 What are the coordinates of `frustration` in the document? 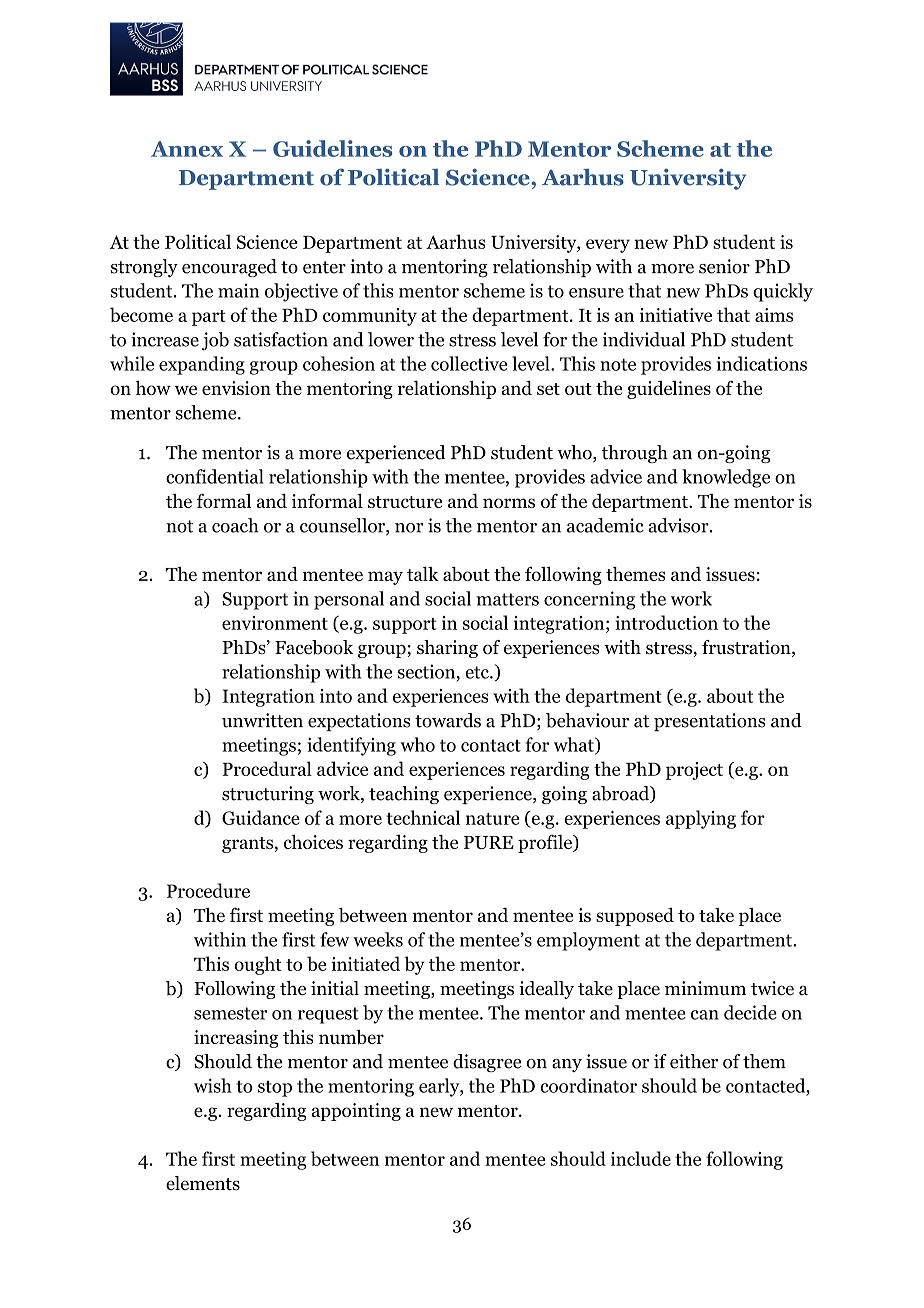 It's located at (747, 648).
